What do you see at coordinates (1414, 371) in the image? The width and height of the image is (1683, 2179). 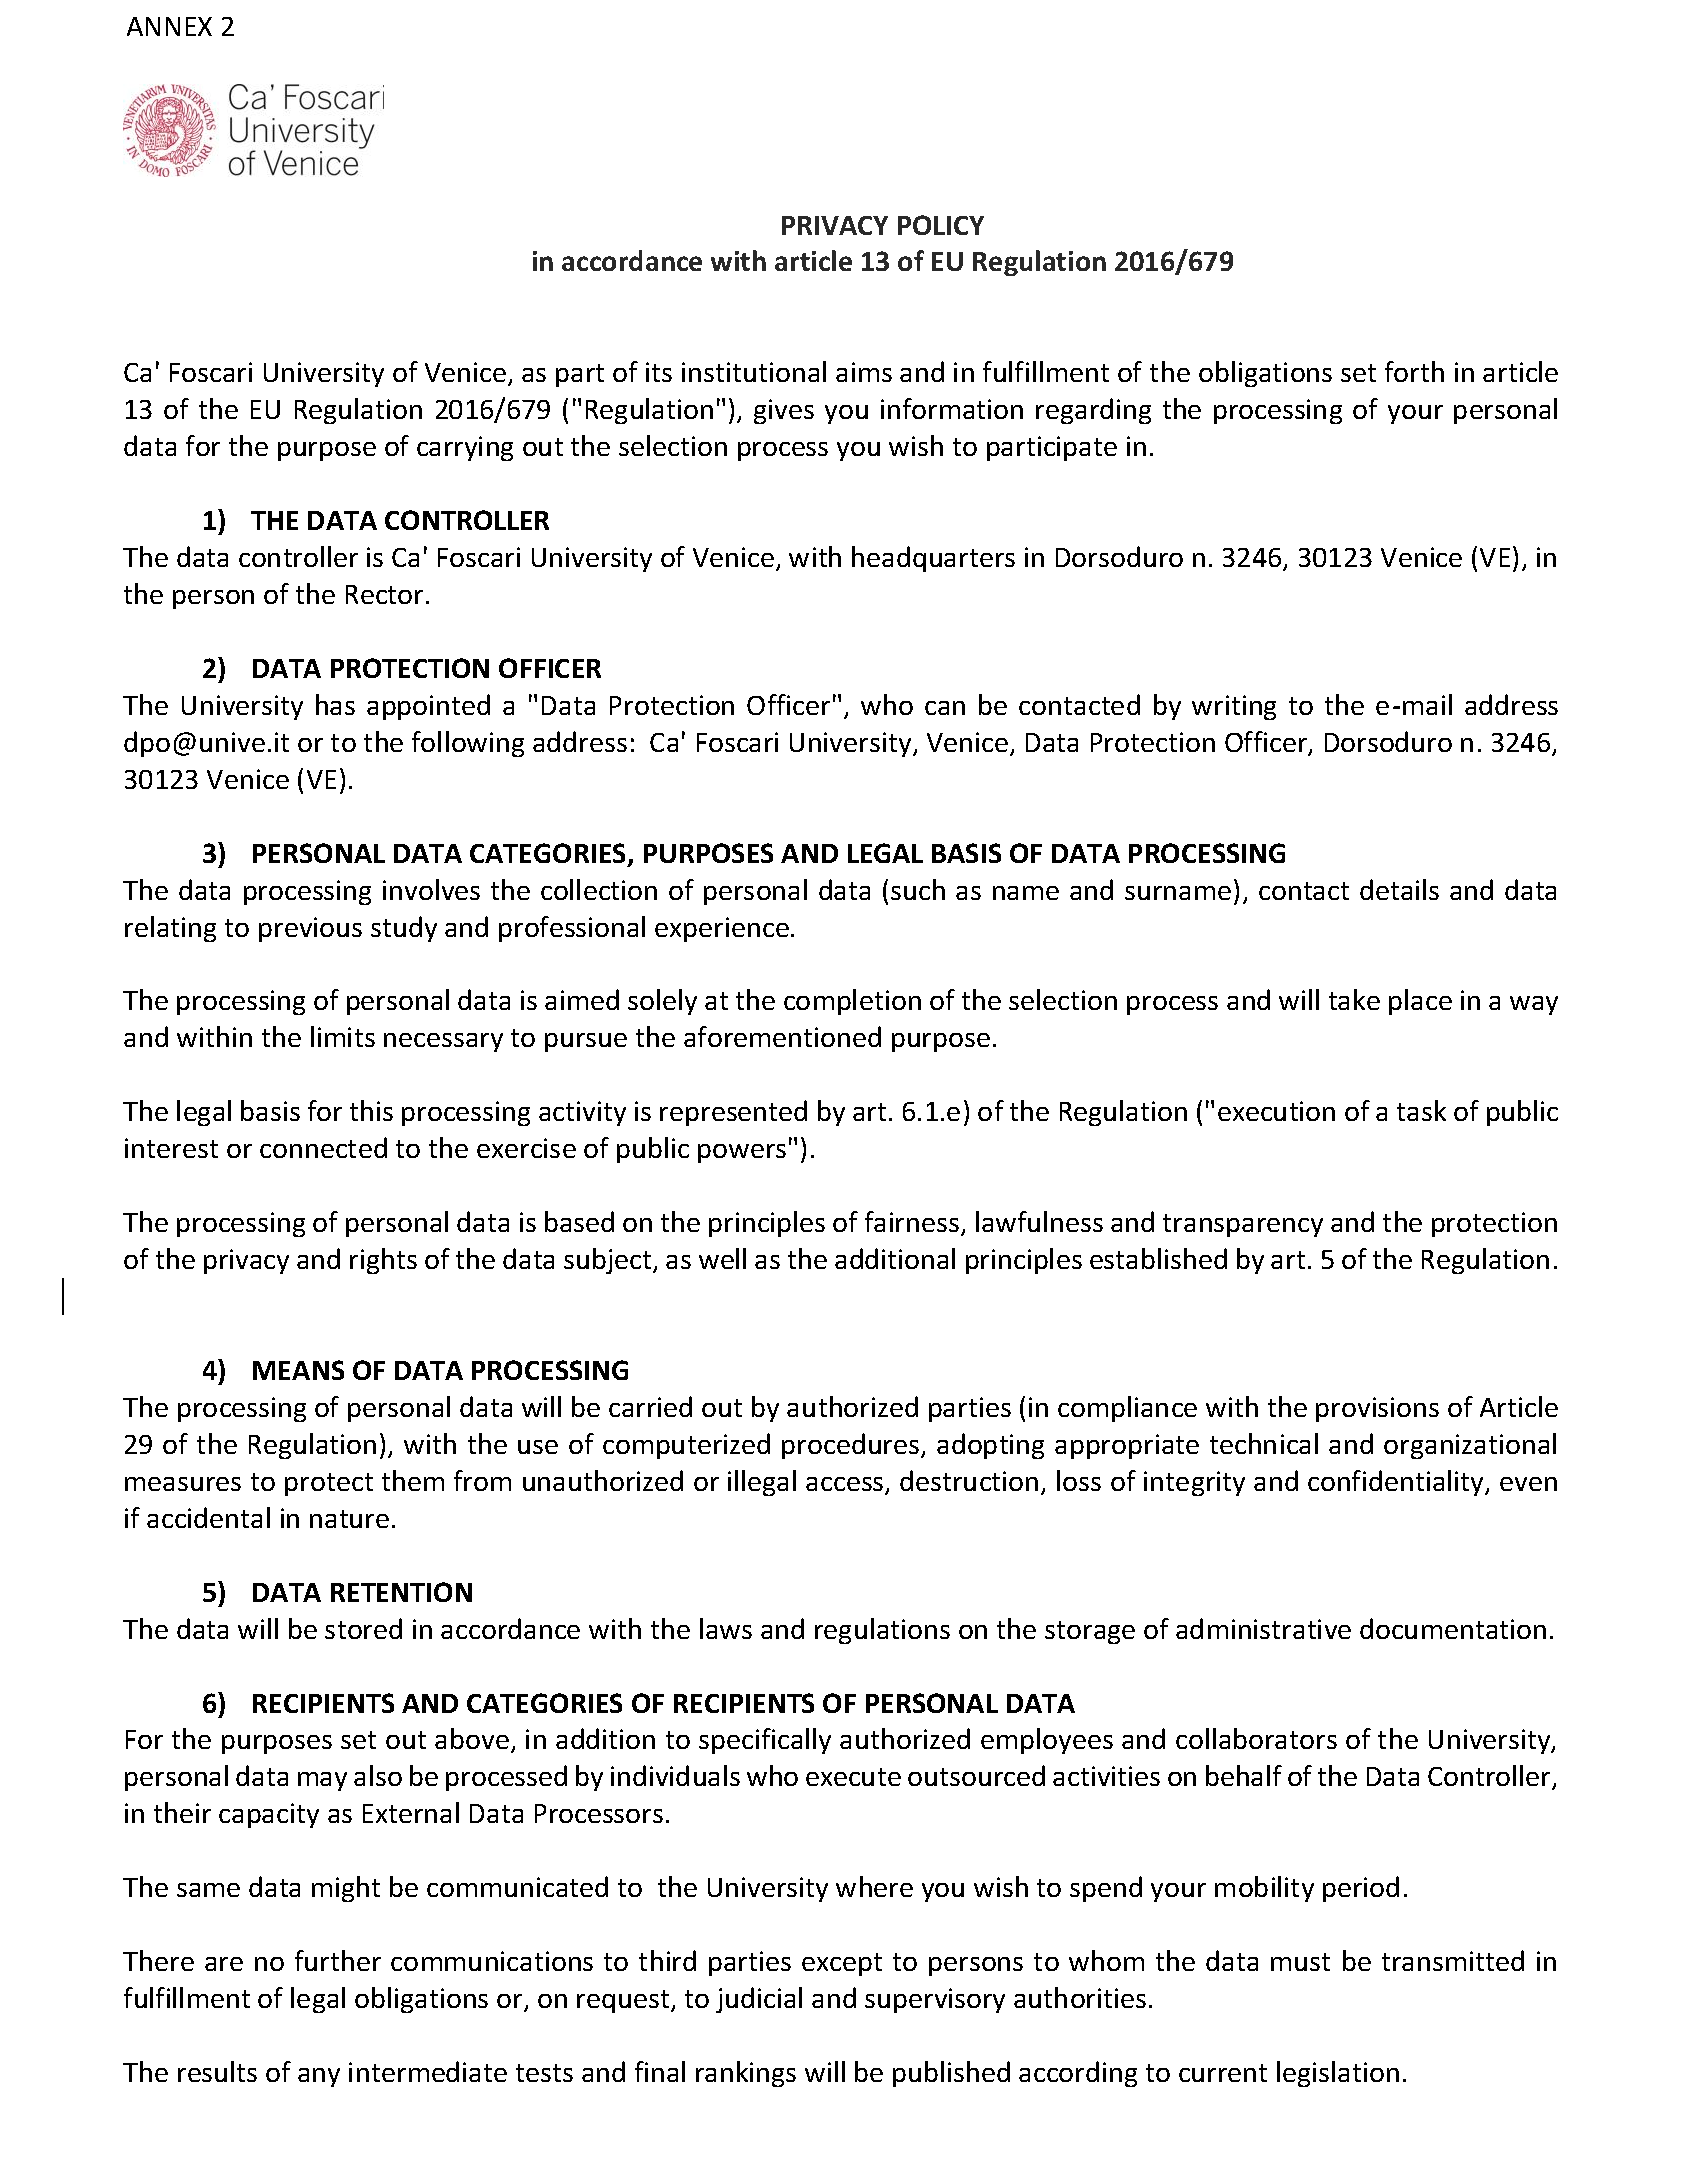 I see `forth` at bounding box center [1414, 371].
